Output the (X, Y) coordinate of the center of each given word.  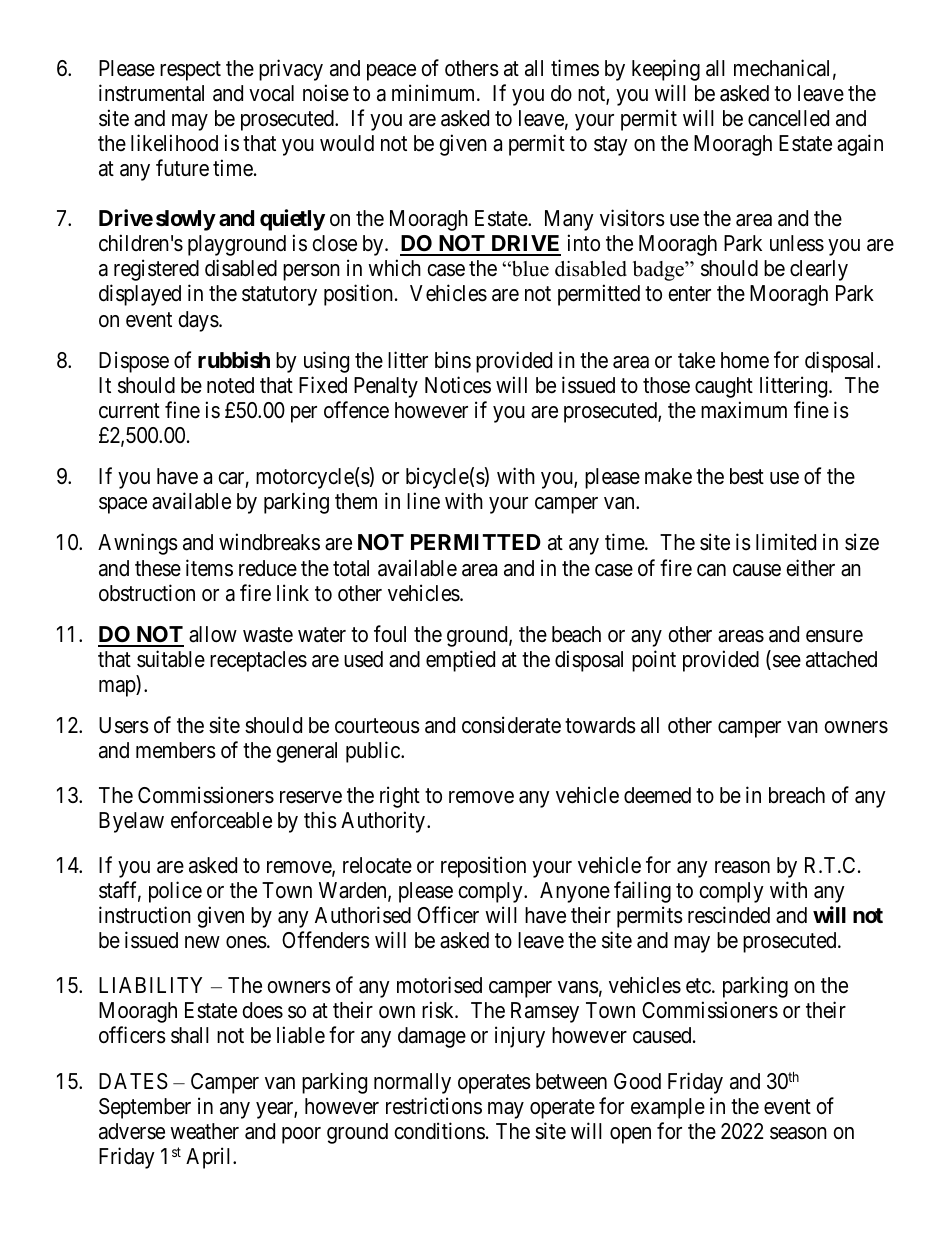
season (798, 1133)
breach (797, 795)
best (747, 476)
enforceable (221, 820)
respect (190, 71)
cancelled (788, 118)
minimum (435, 92)
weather (204, 1131)
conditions (439, 1131)
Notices (458, 385)
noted (230, 385)
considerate (511, 725)
